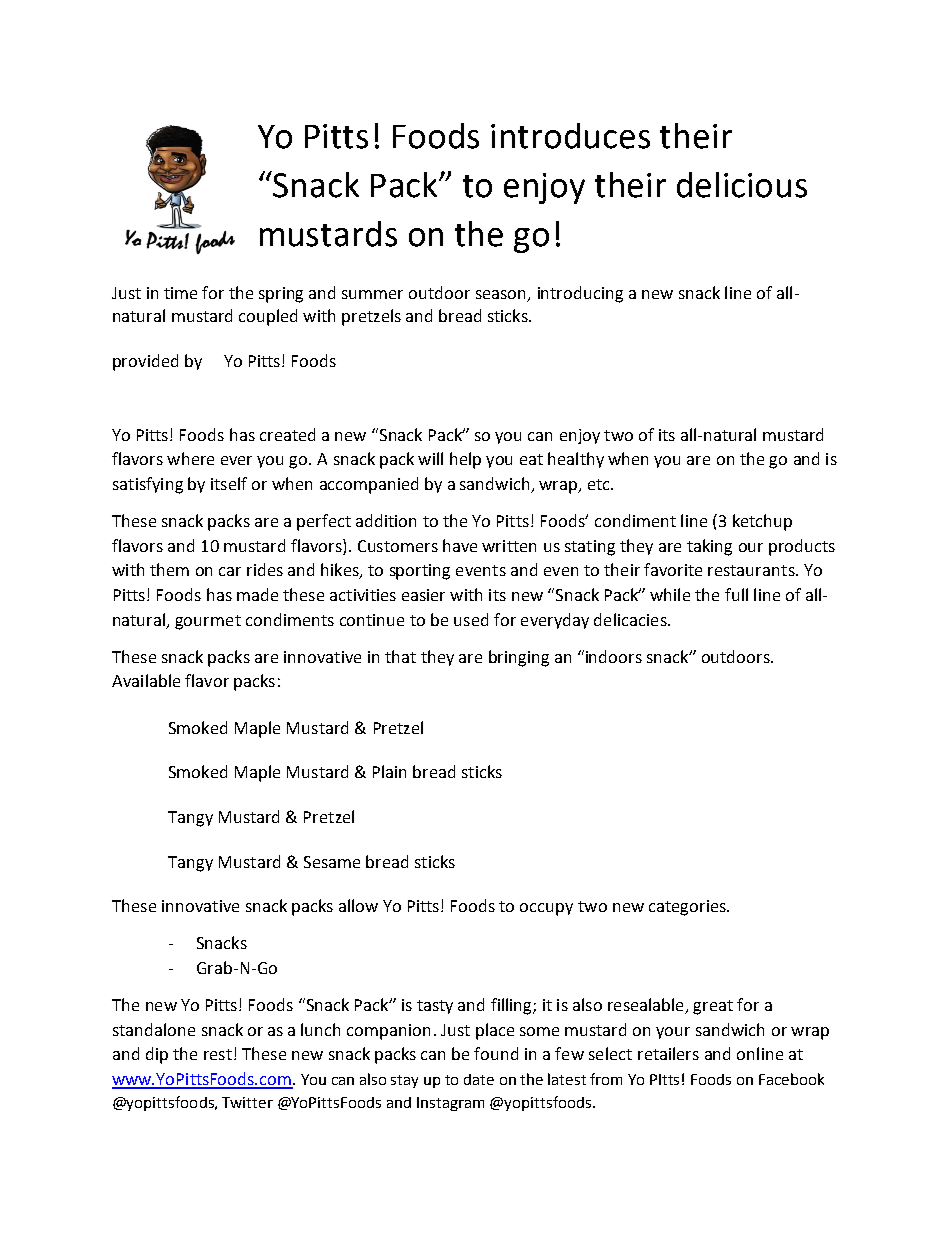  I want to click on introduces, so click(570, 136).
